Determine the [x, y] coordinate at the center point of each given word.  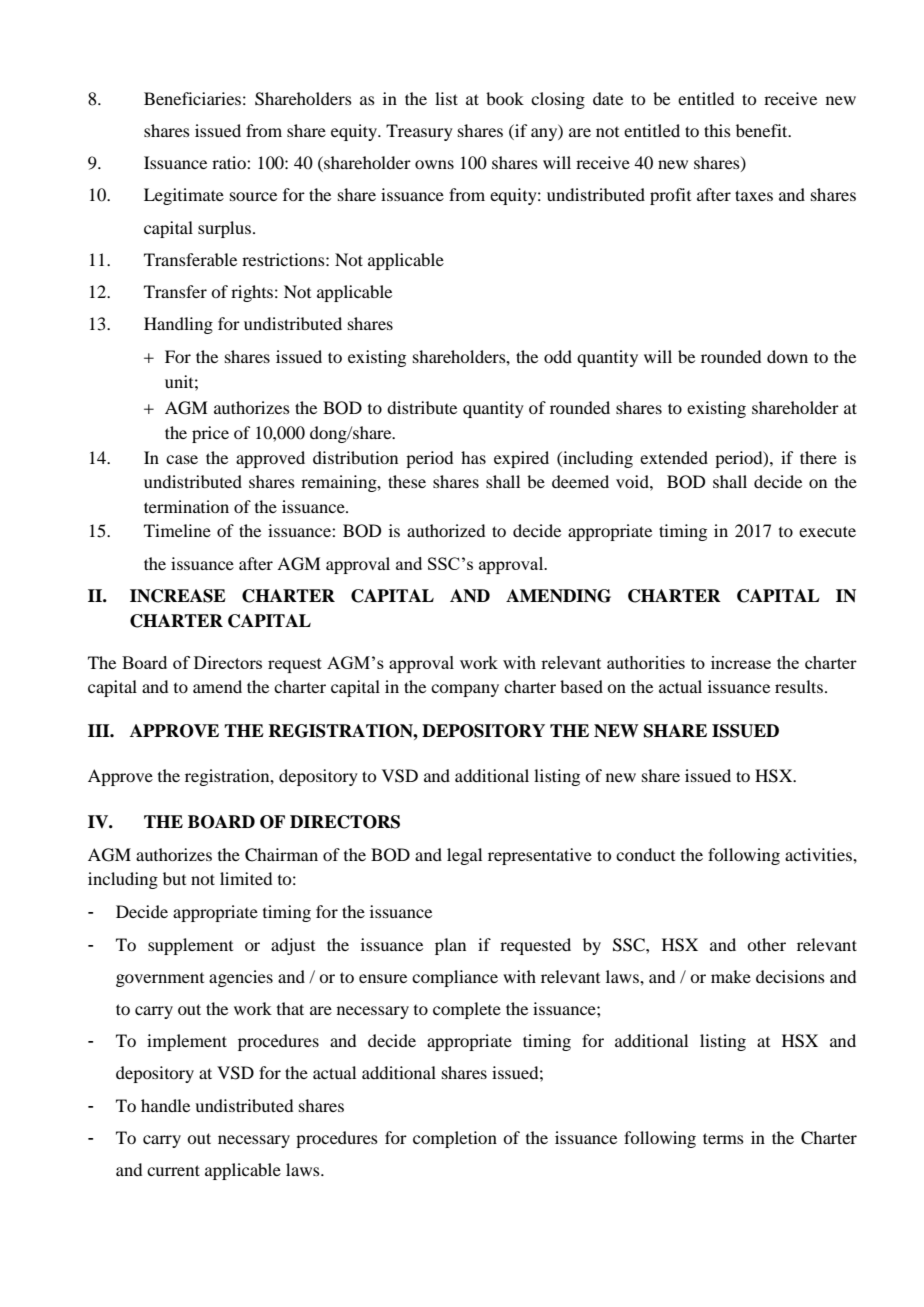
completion [455, 1139]
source [253, 196]
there [818, 457]
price [210, 434]
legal [464, 856]
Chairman [281, 855]
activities [819, 854]
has [473, 457]
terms [723, 1138]
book [505, 98]
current [173, 1170]
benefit [763, 130]
